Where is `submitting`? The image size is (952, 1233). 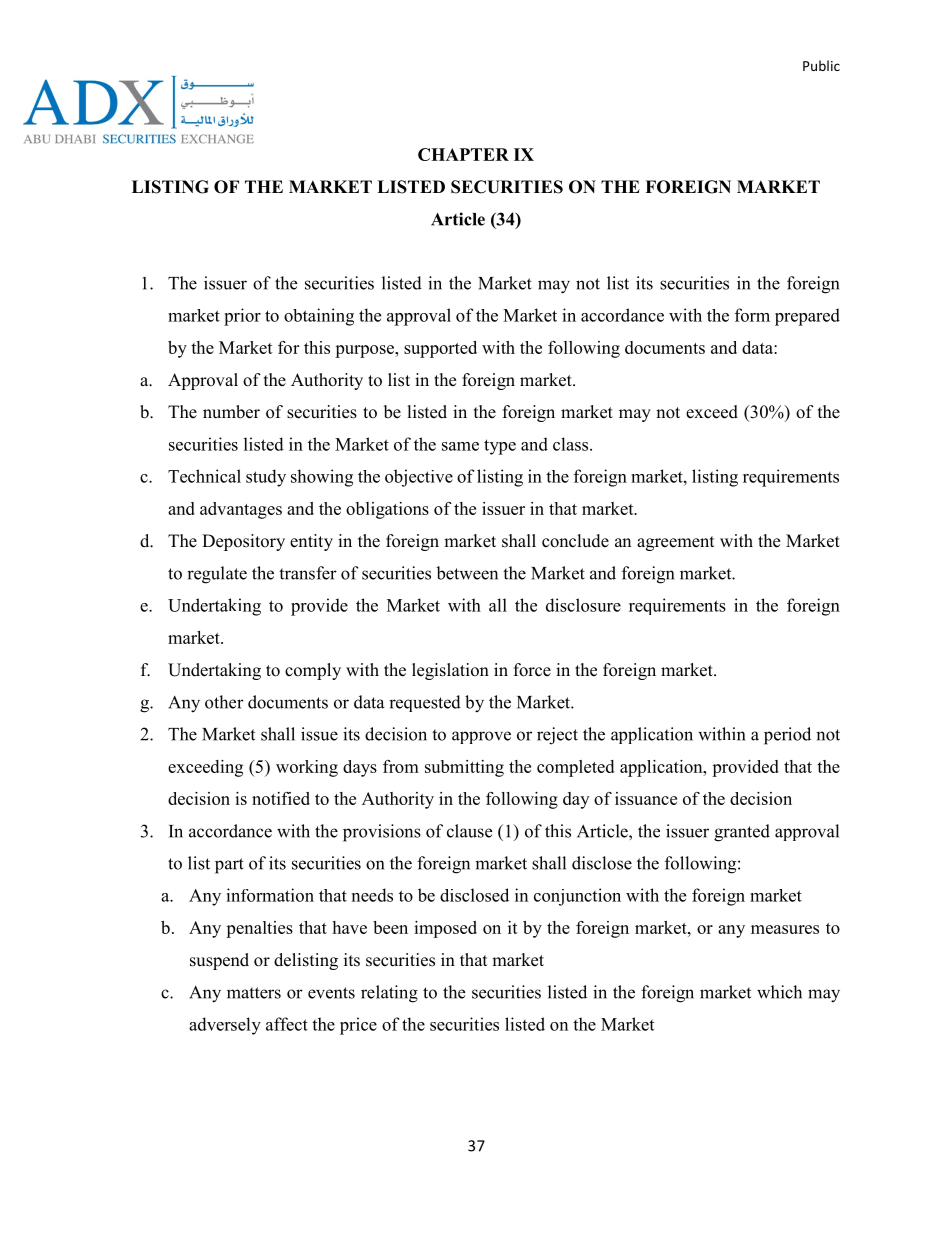
submitting is located at coordinates (464, 768).
